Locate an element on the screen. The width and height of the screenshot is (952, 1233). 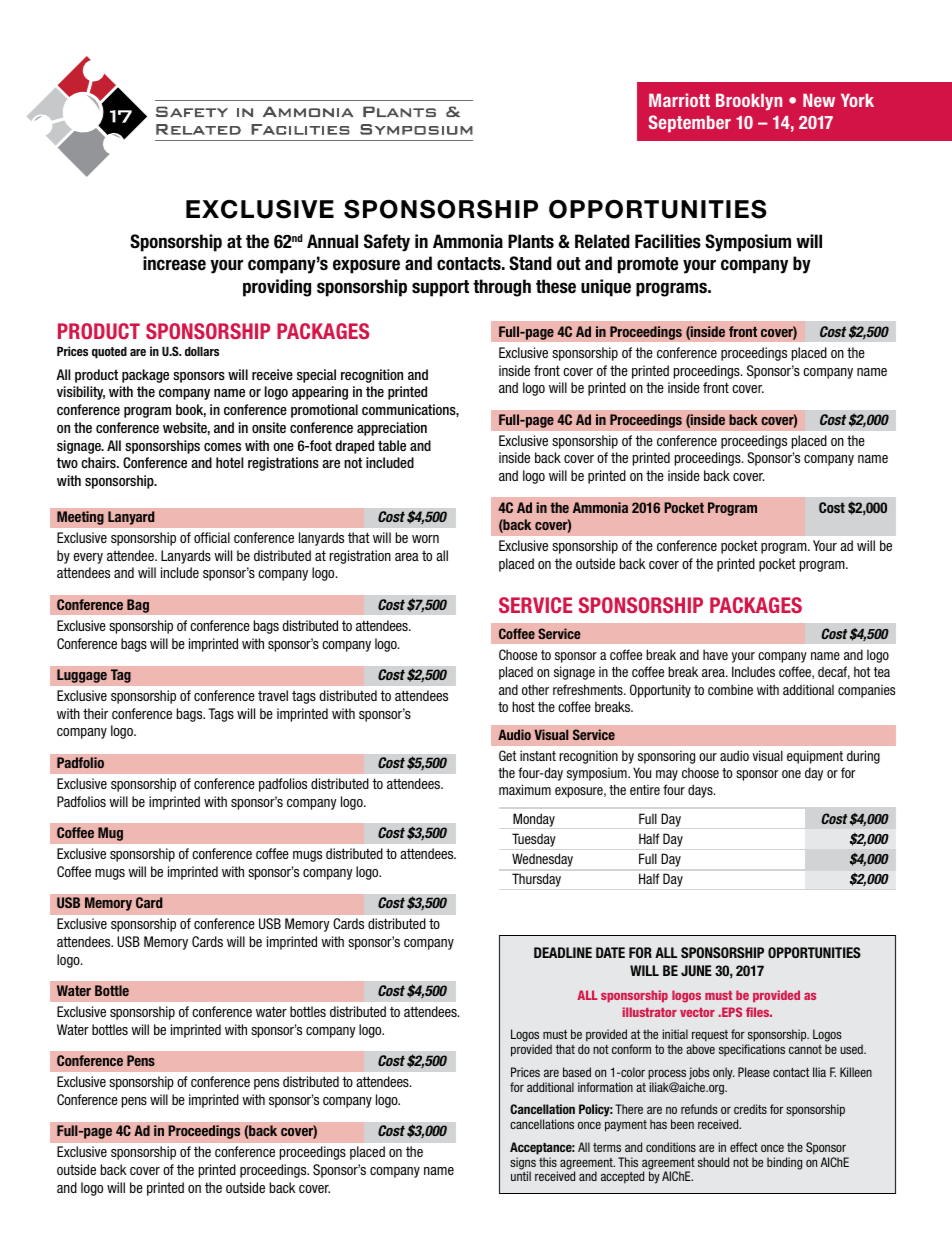
Brooklyn is located at coordinates (749, 101).
